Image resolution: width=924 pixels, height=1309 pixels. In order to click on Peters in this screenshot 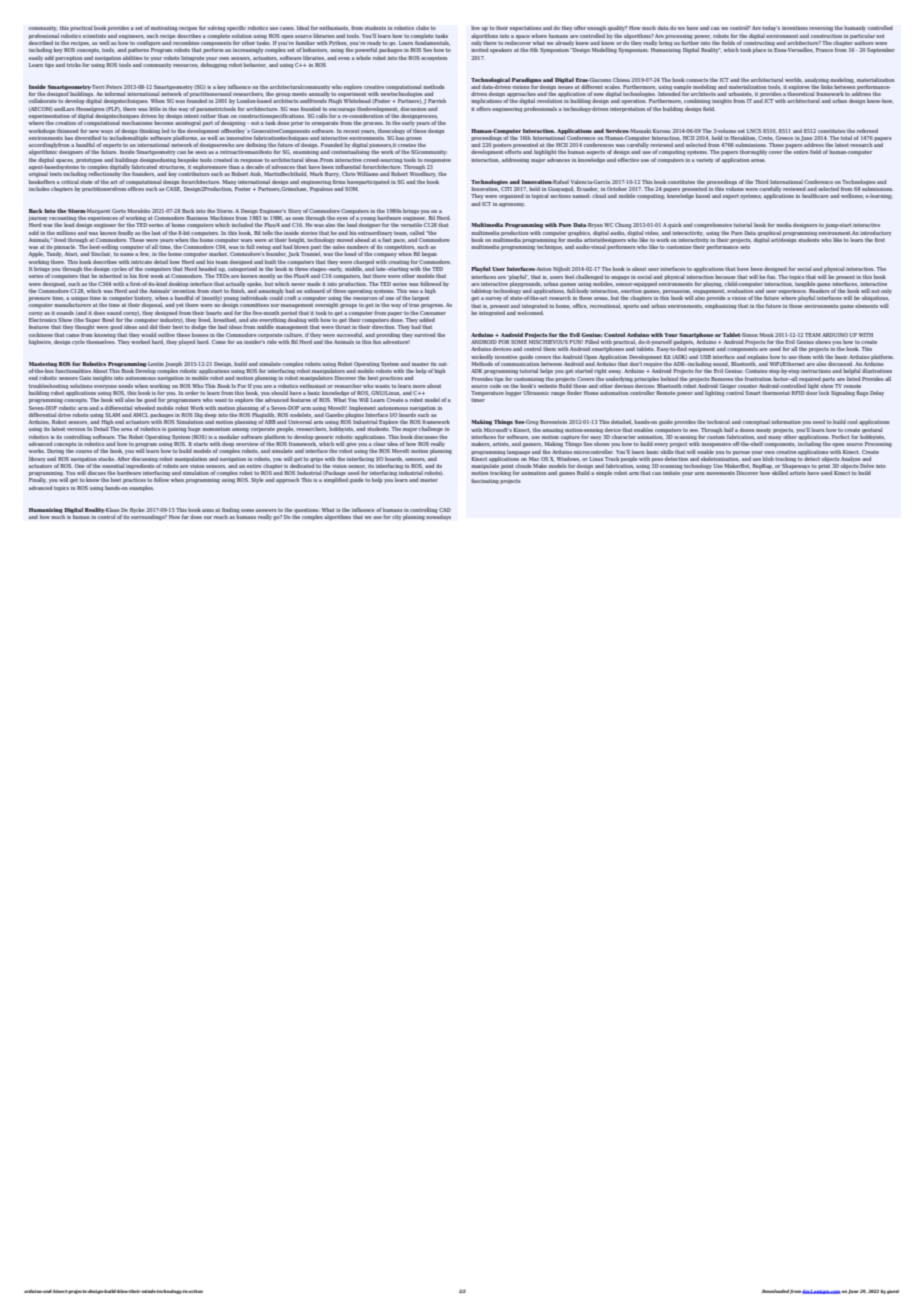, I will do `click(114, 87)`.
